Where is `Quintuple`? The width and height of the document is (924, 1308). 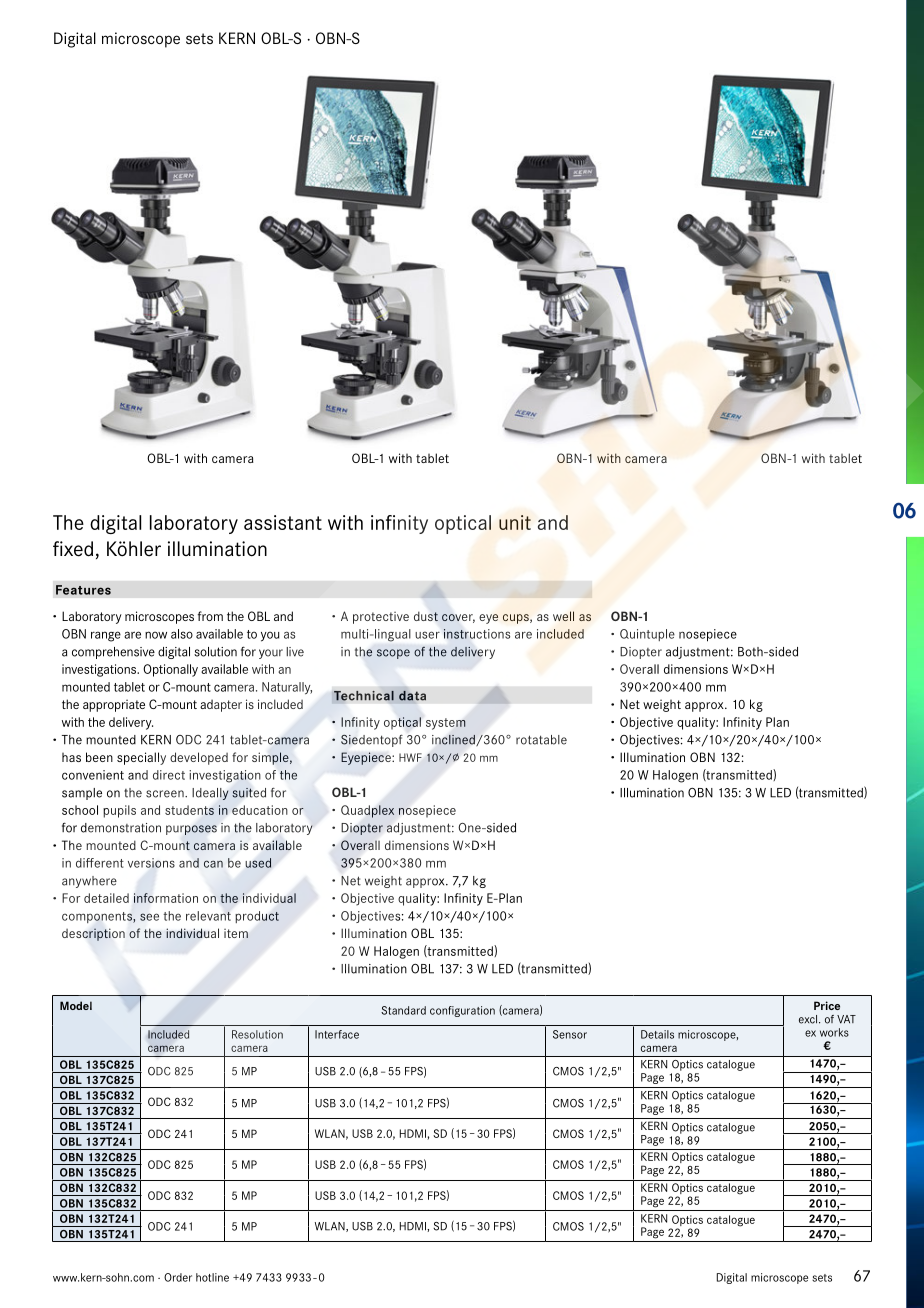
Quintuple is located at coordinates (647, 635).
